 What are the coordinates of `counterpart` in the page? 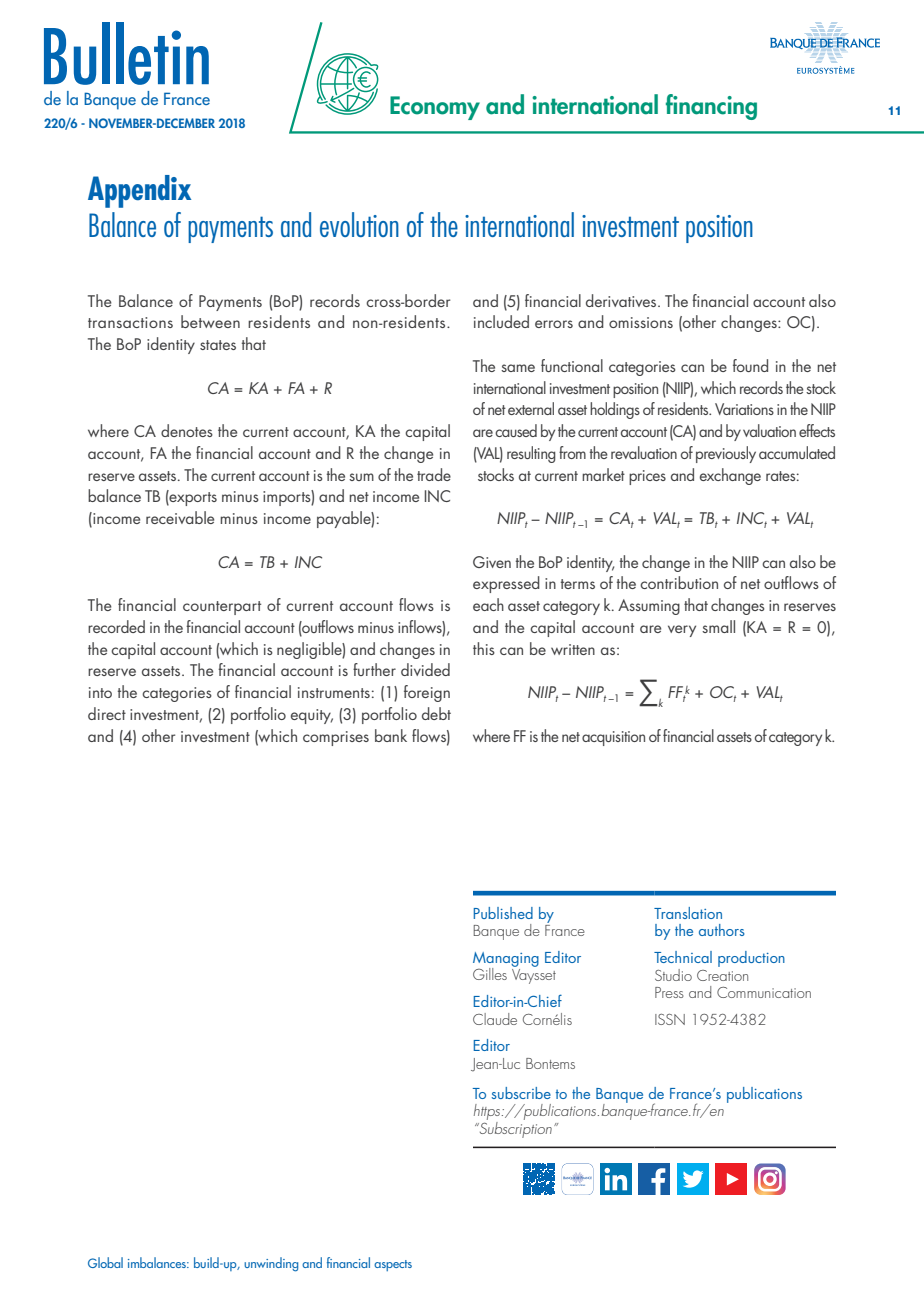 It's located at (222, 608).
